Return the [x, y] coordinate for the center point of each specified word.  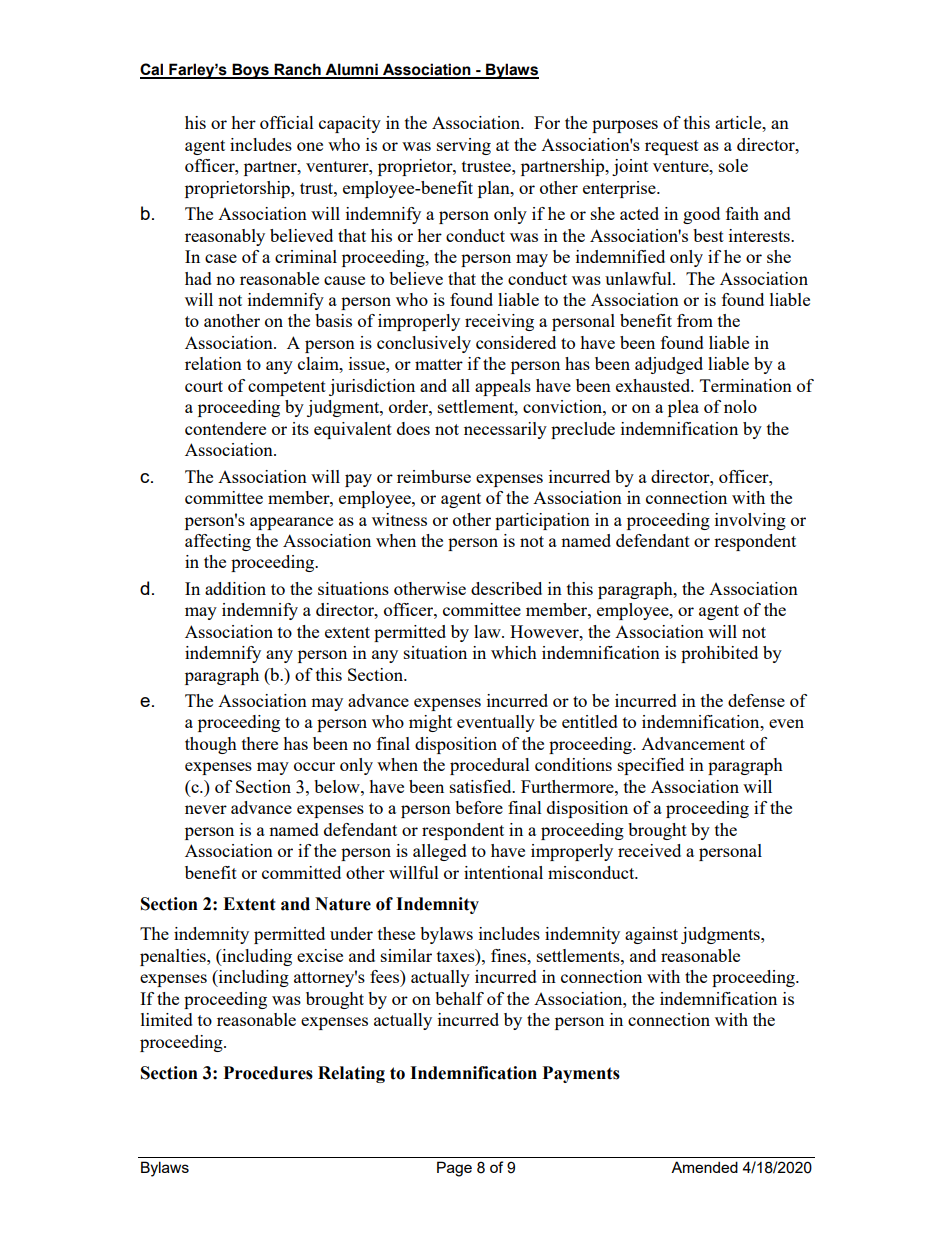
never [206, 809]
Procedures [268, 1073]
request [672, 147]
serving [464, 146]
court [204, 386]
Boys [250, 71]
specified [651, 766]
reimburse [434, 476]
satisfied [482, 786]
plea [683, 408]
